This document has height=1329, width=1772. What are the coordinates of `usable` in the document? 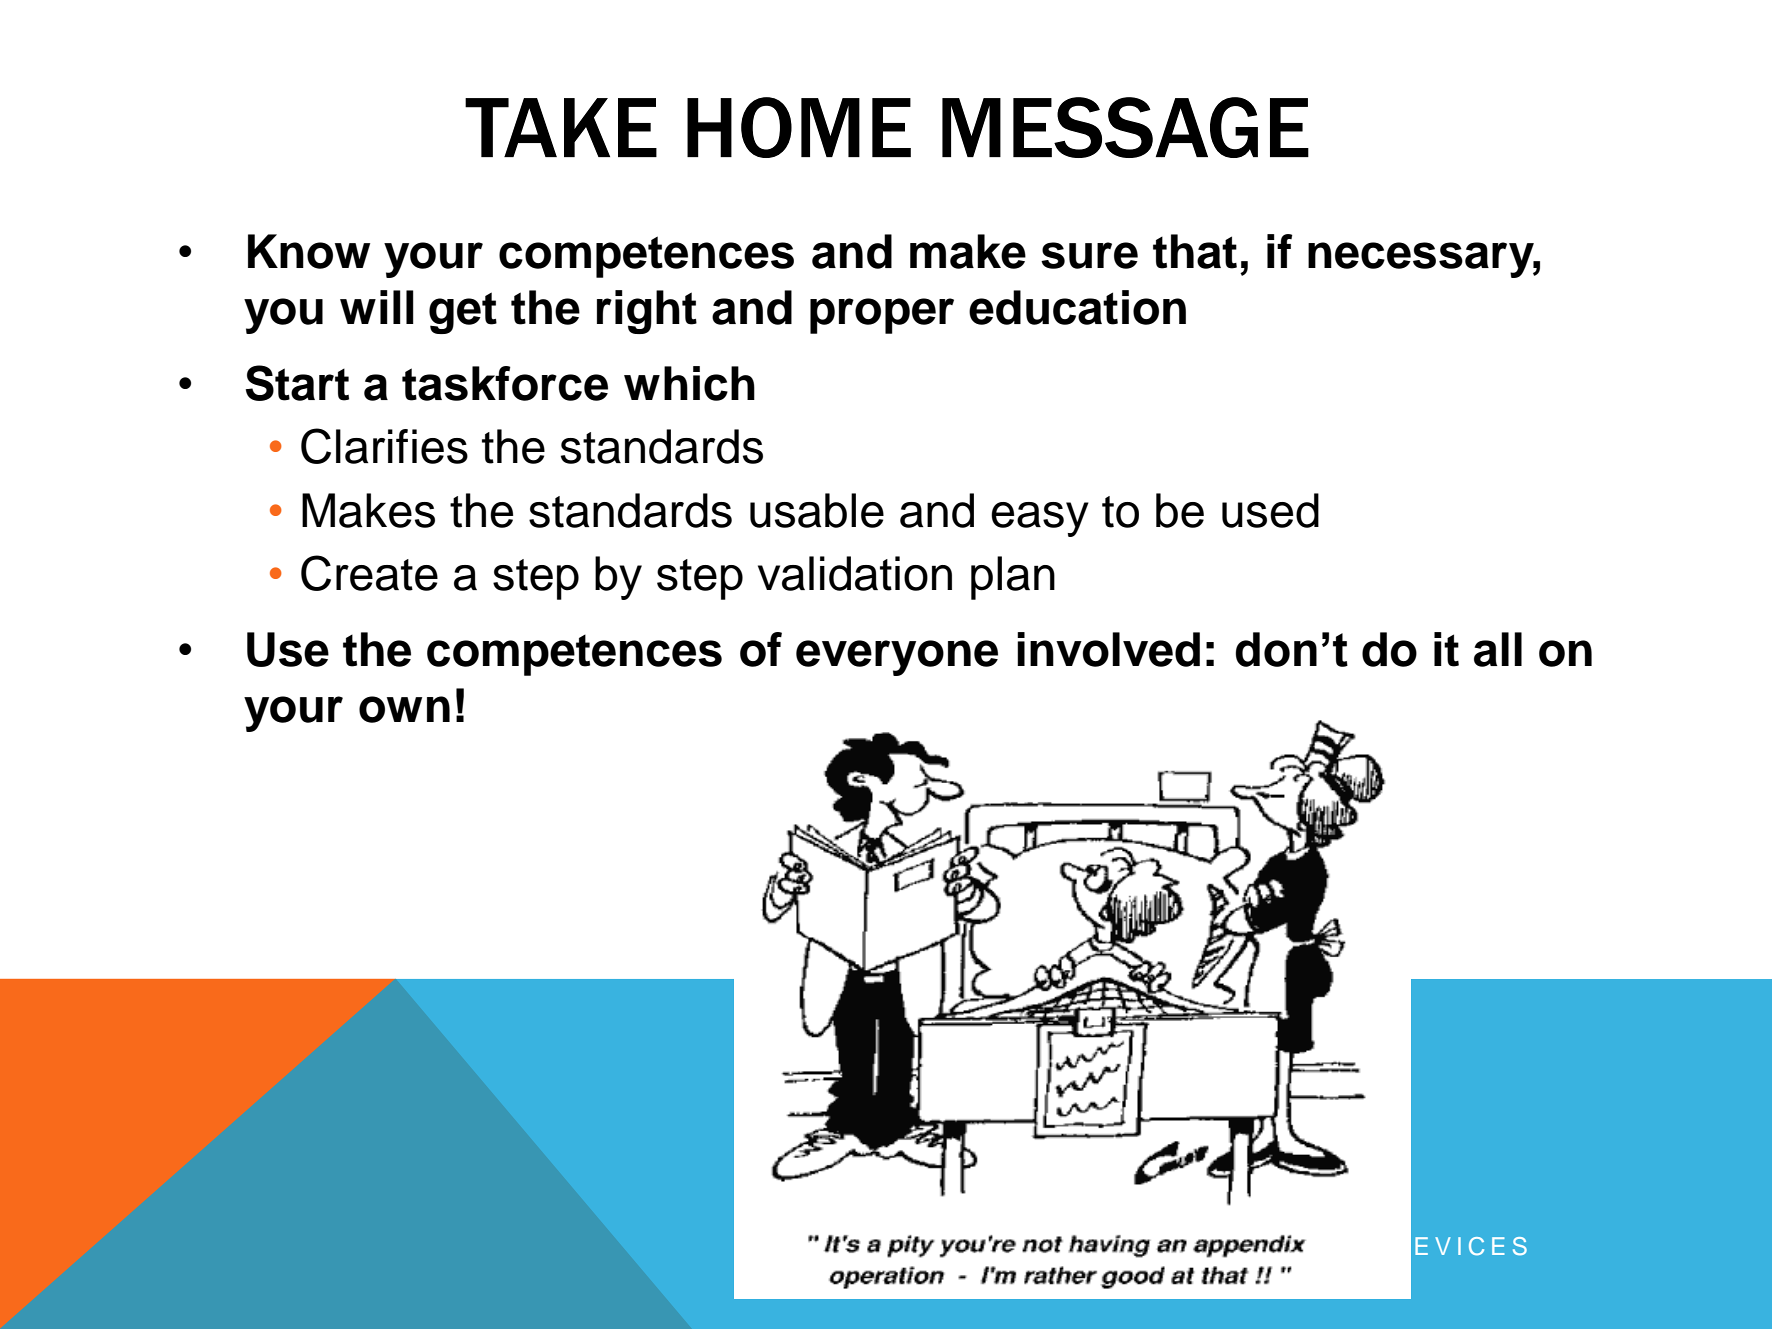 It's located at (817, 510).
